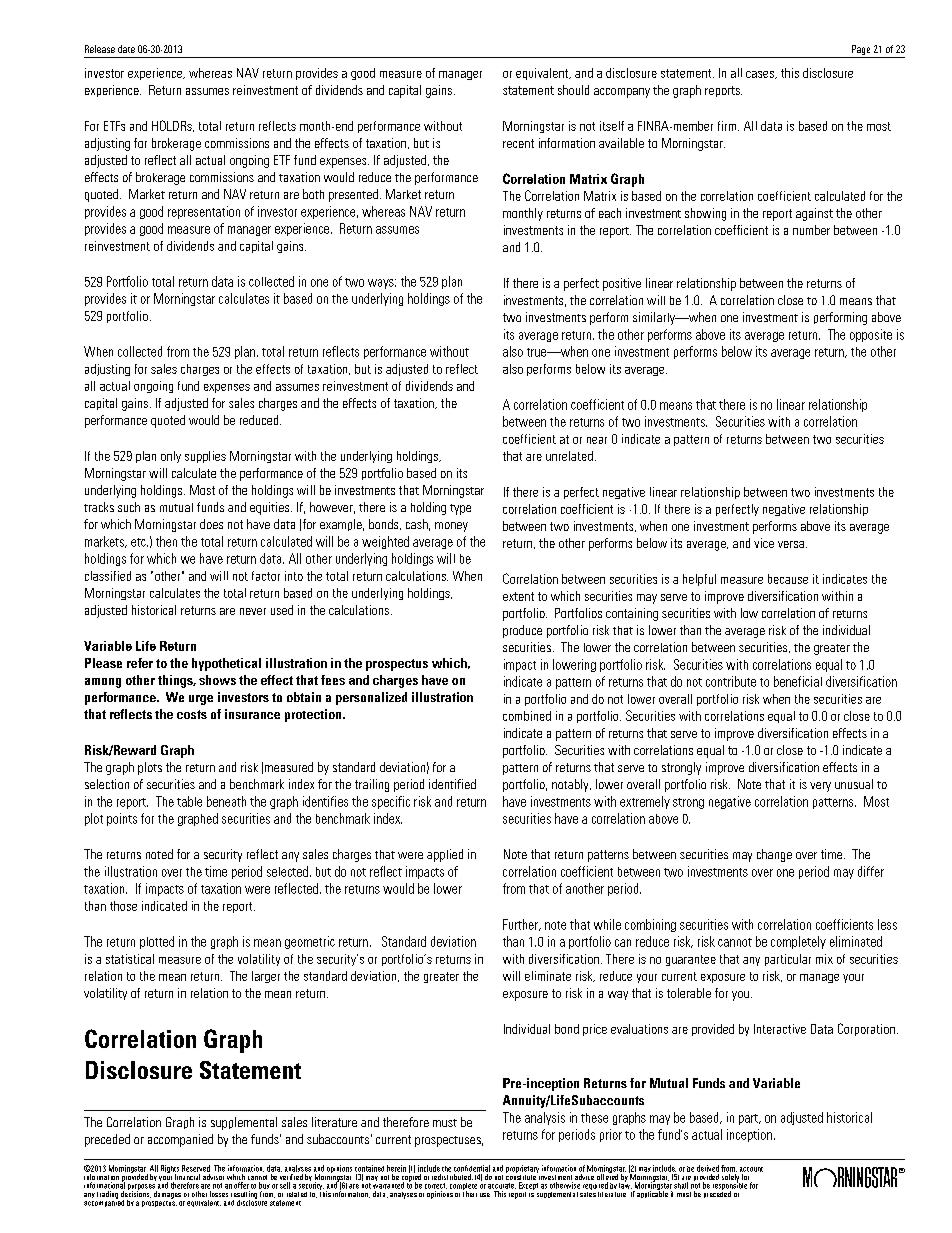  What do you see at coordinates (774, 855) in the image?
I see `change` at bounding box center [774, 855].
